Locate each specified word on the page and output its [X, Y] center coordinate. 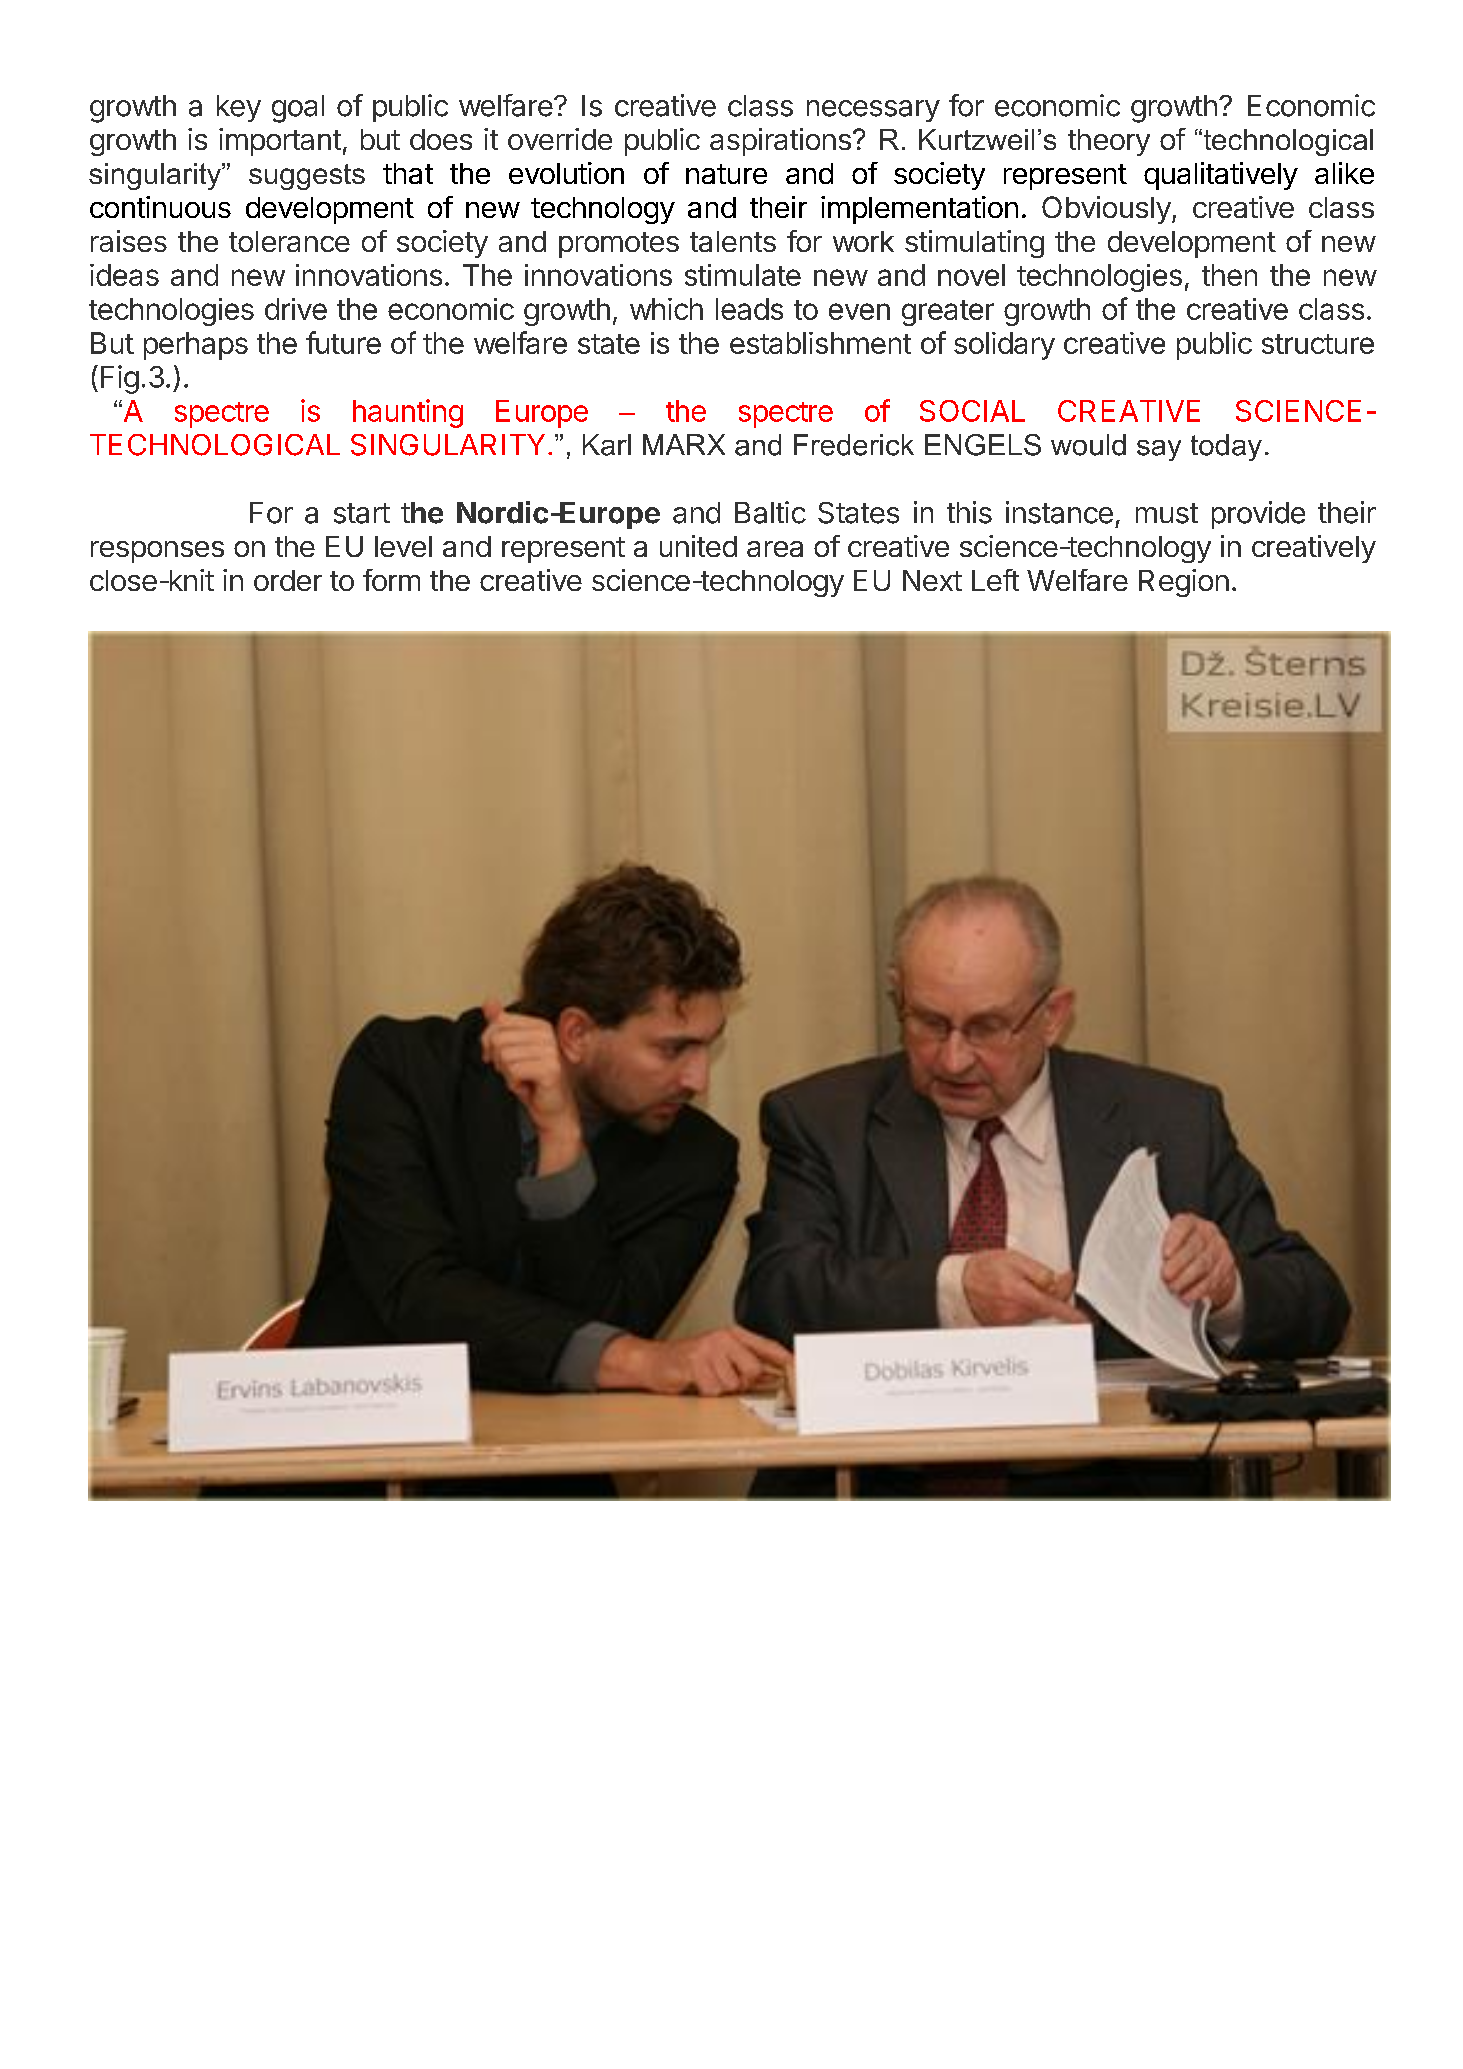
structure [1318, 344]
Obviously [1106, 210]
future [343, 342]
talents [733, 241]
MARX [684, 444]
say [1159, 450]
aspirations [780, 142]
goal [298, 109]
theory [1109, 142]
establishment [820, 343]
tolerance [289, 241]
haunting [408, 413]
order [288, 580]
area [775, 549]
